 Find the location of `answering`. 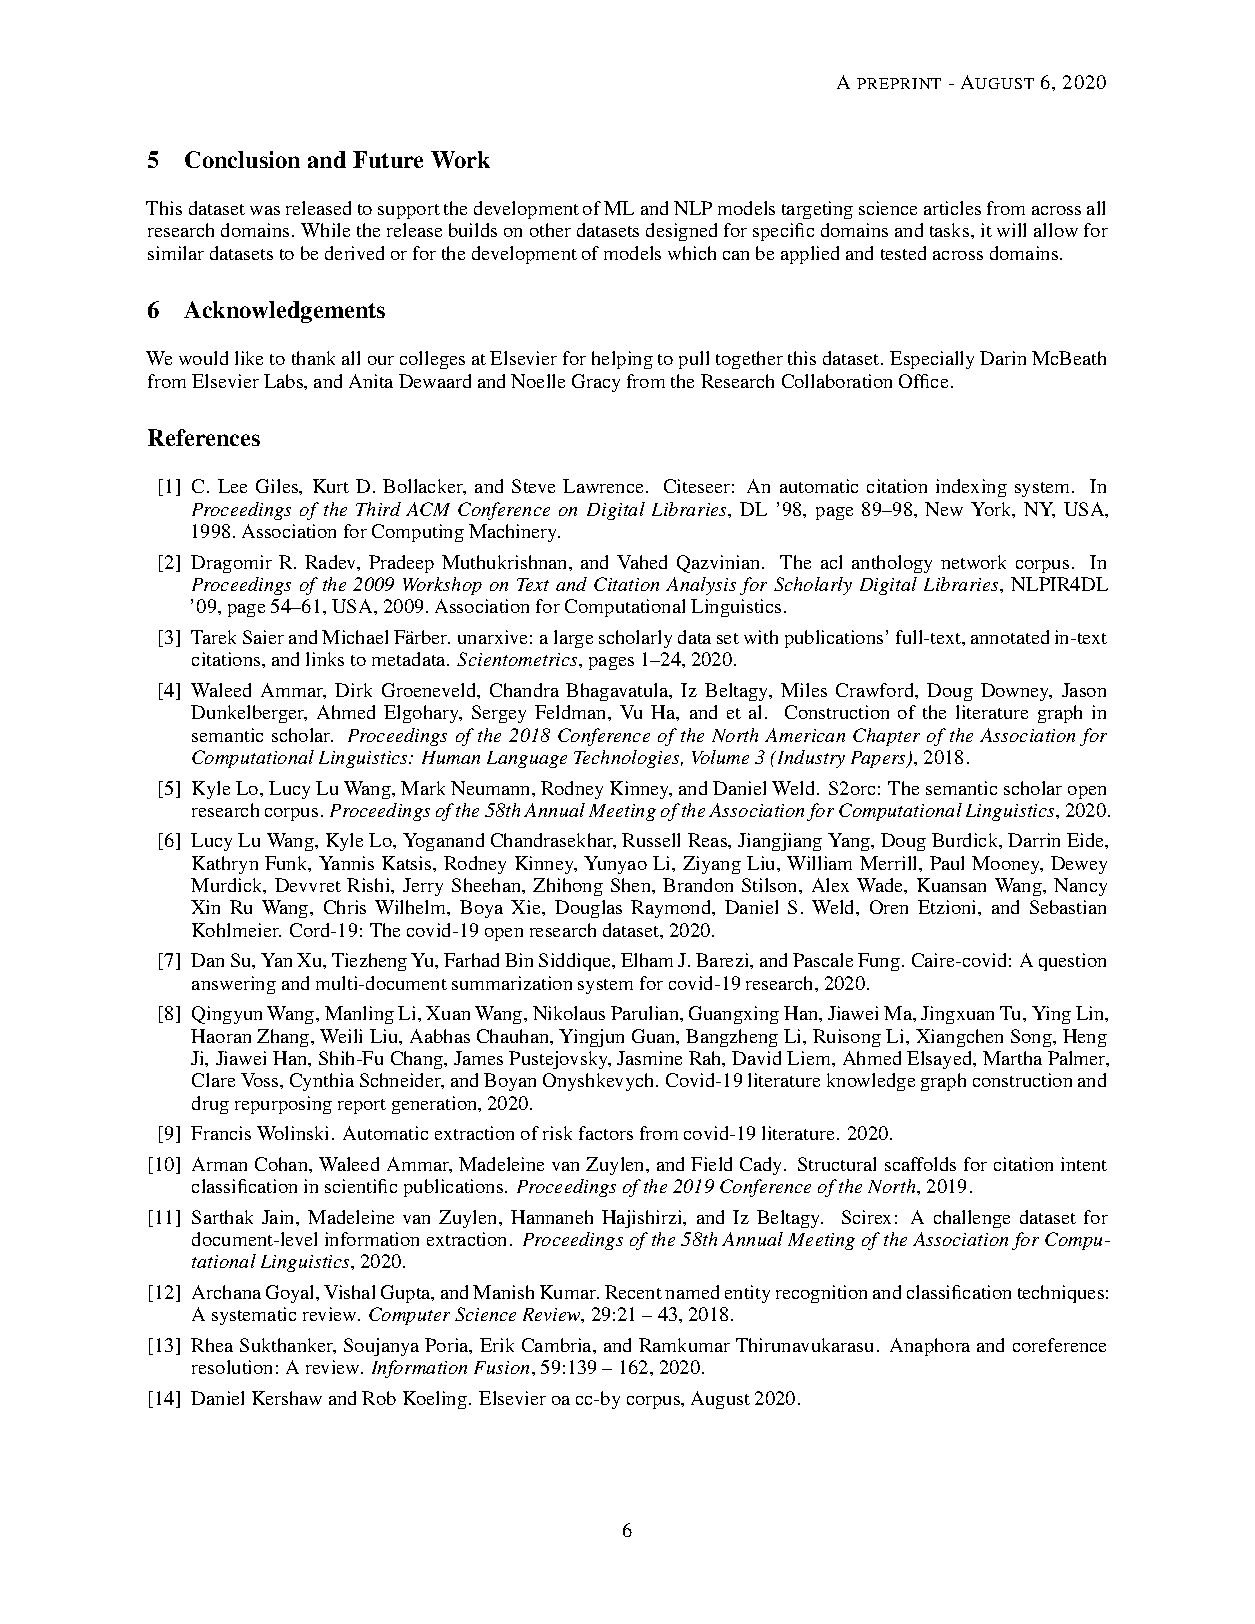

answering is located at coordinates (234, 985).
